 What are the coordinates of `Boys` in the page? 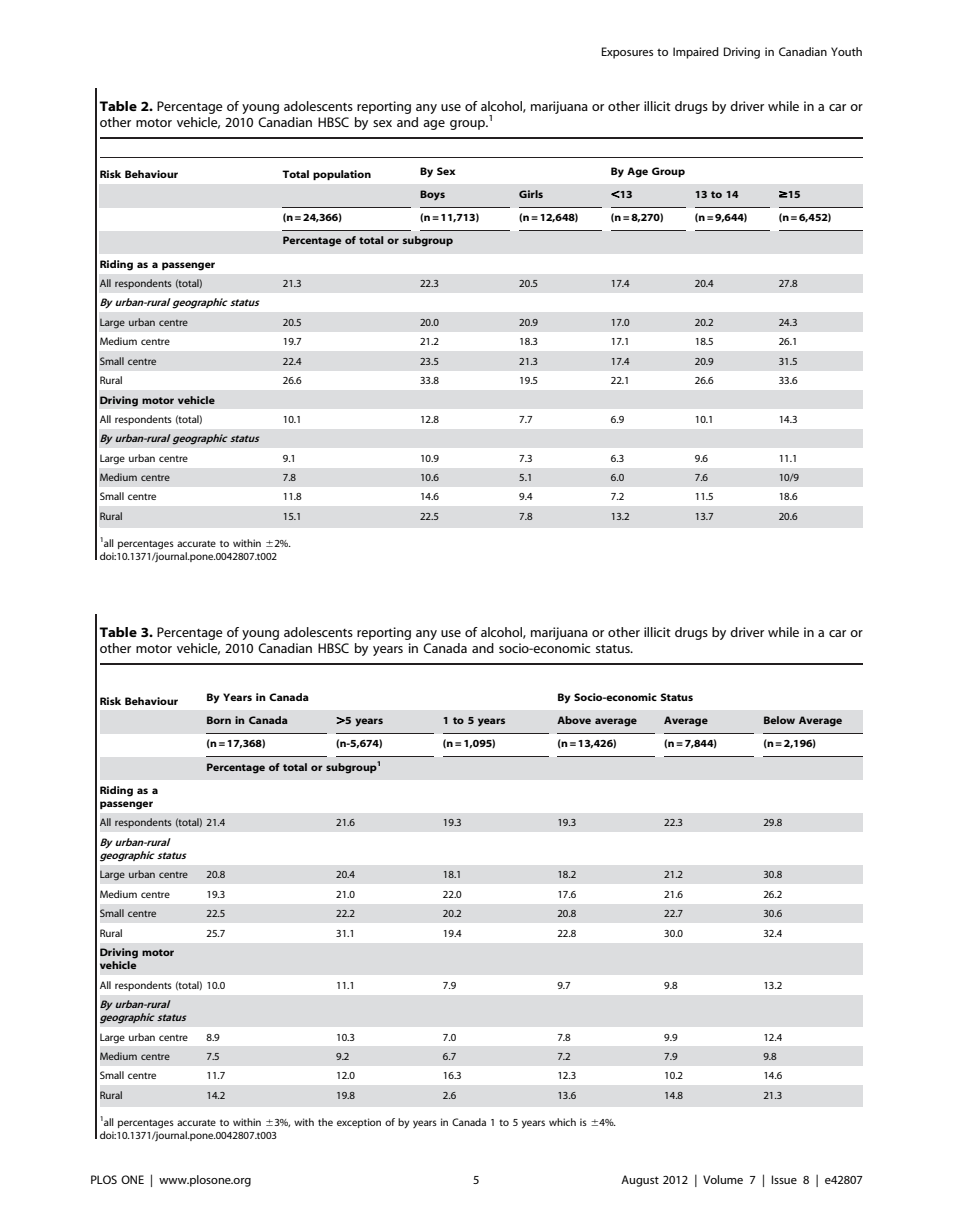 It's located at (432, 195).
